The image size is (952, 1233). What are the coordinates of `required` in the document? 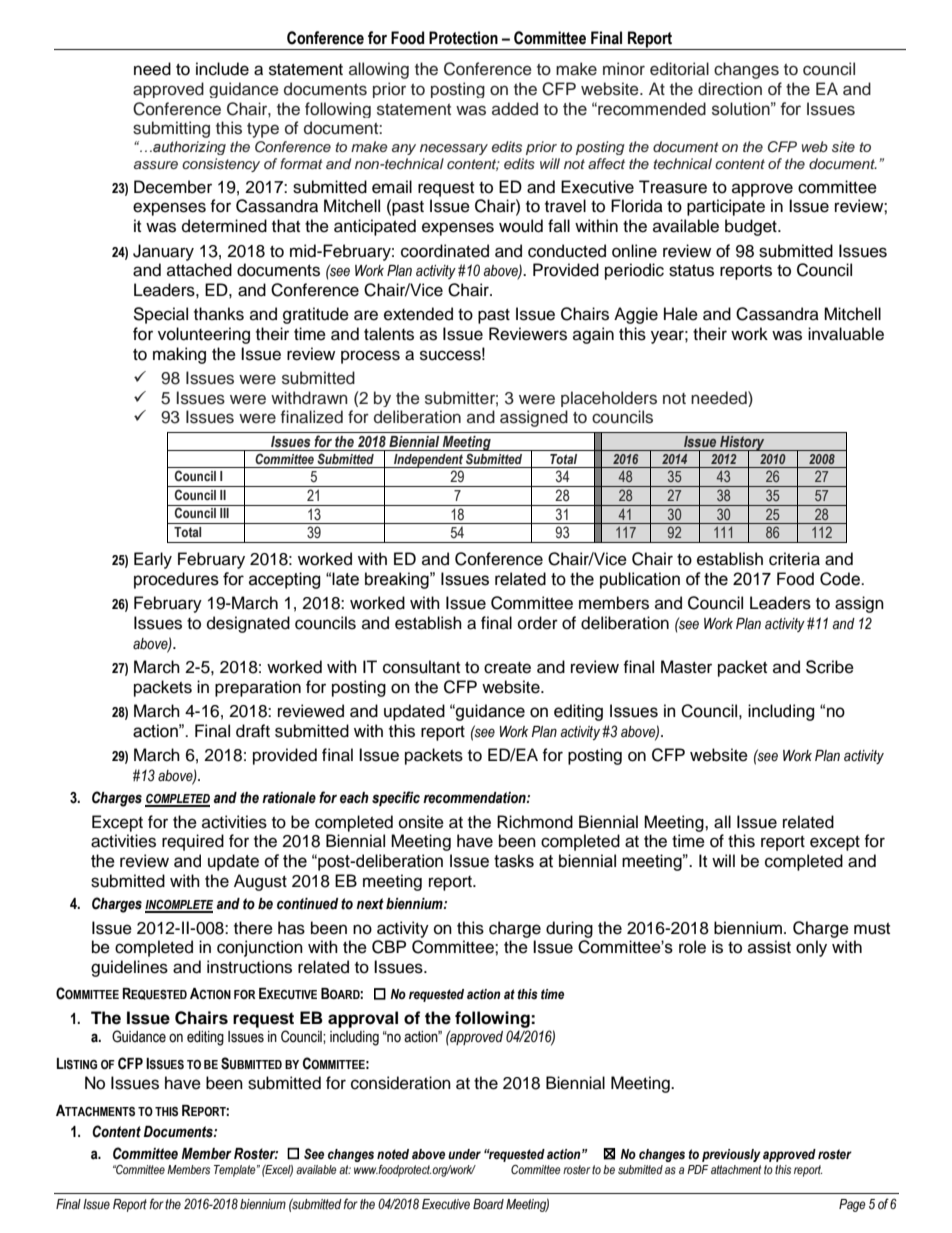 It's located at (193, 842).
